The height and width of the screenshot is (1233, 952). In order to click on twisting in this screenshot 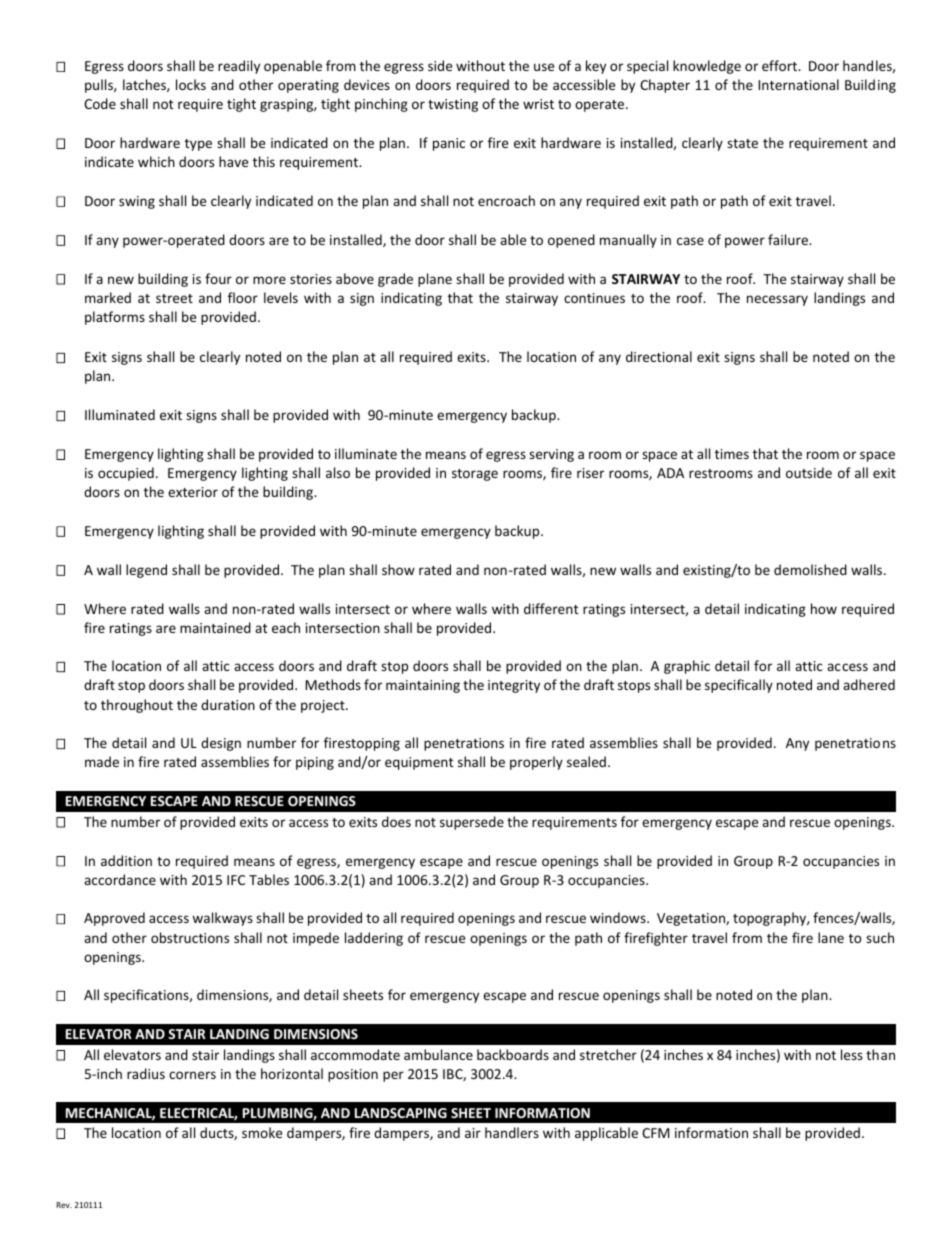, I will do `click(453, 105)`.
